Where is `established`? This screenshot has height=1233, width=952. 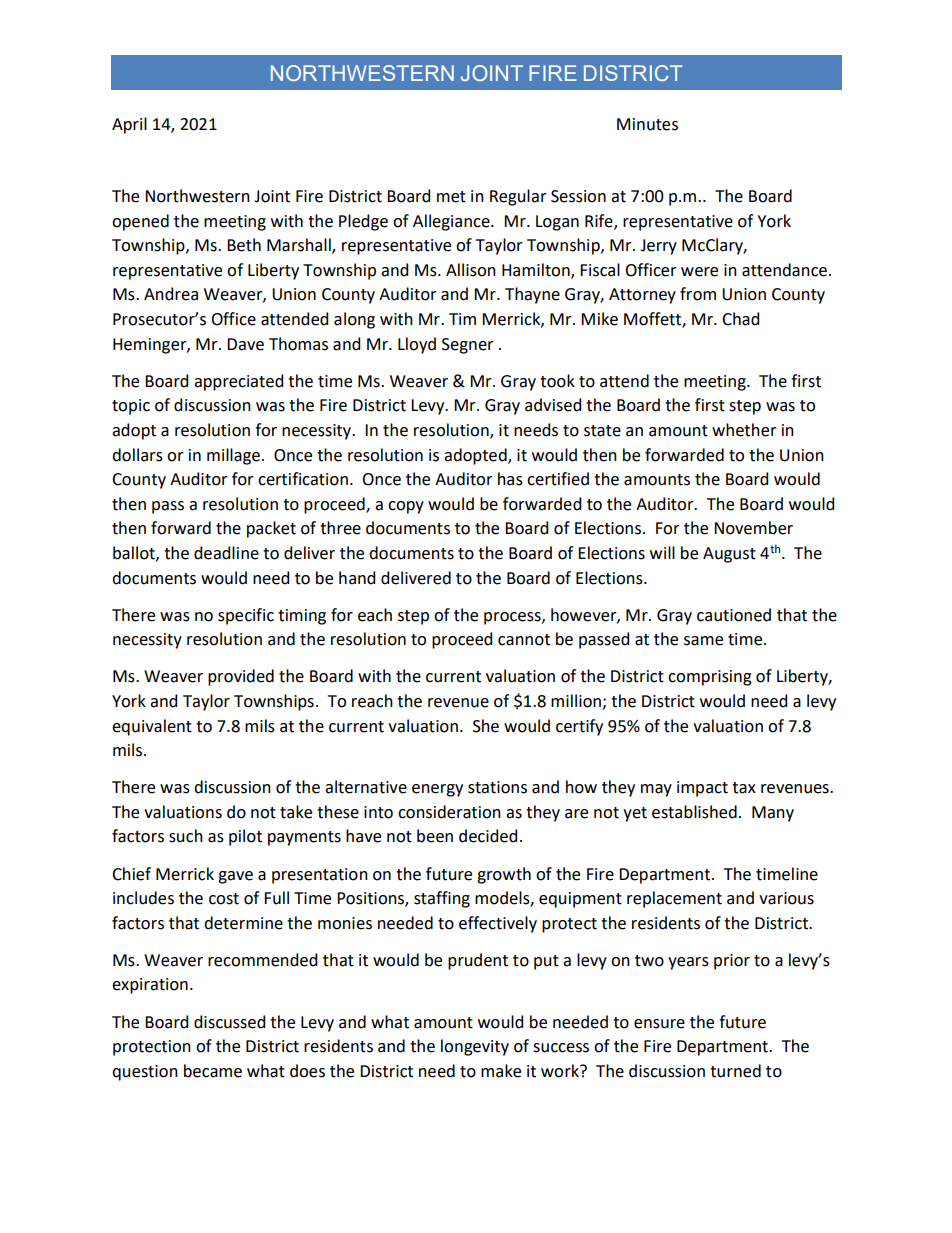
established is located at coordinates (694, 812).
